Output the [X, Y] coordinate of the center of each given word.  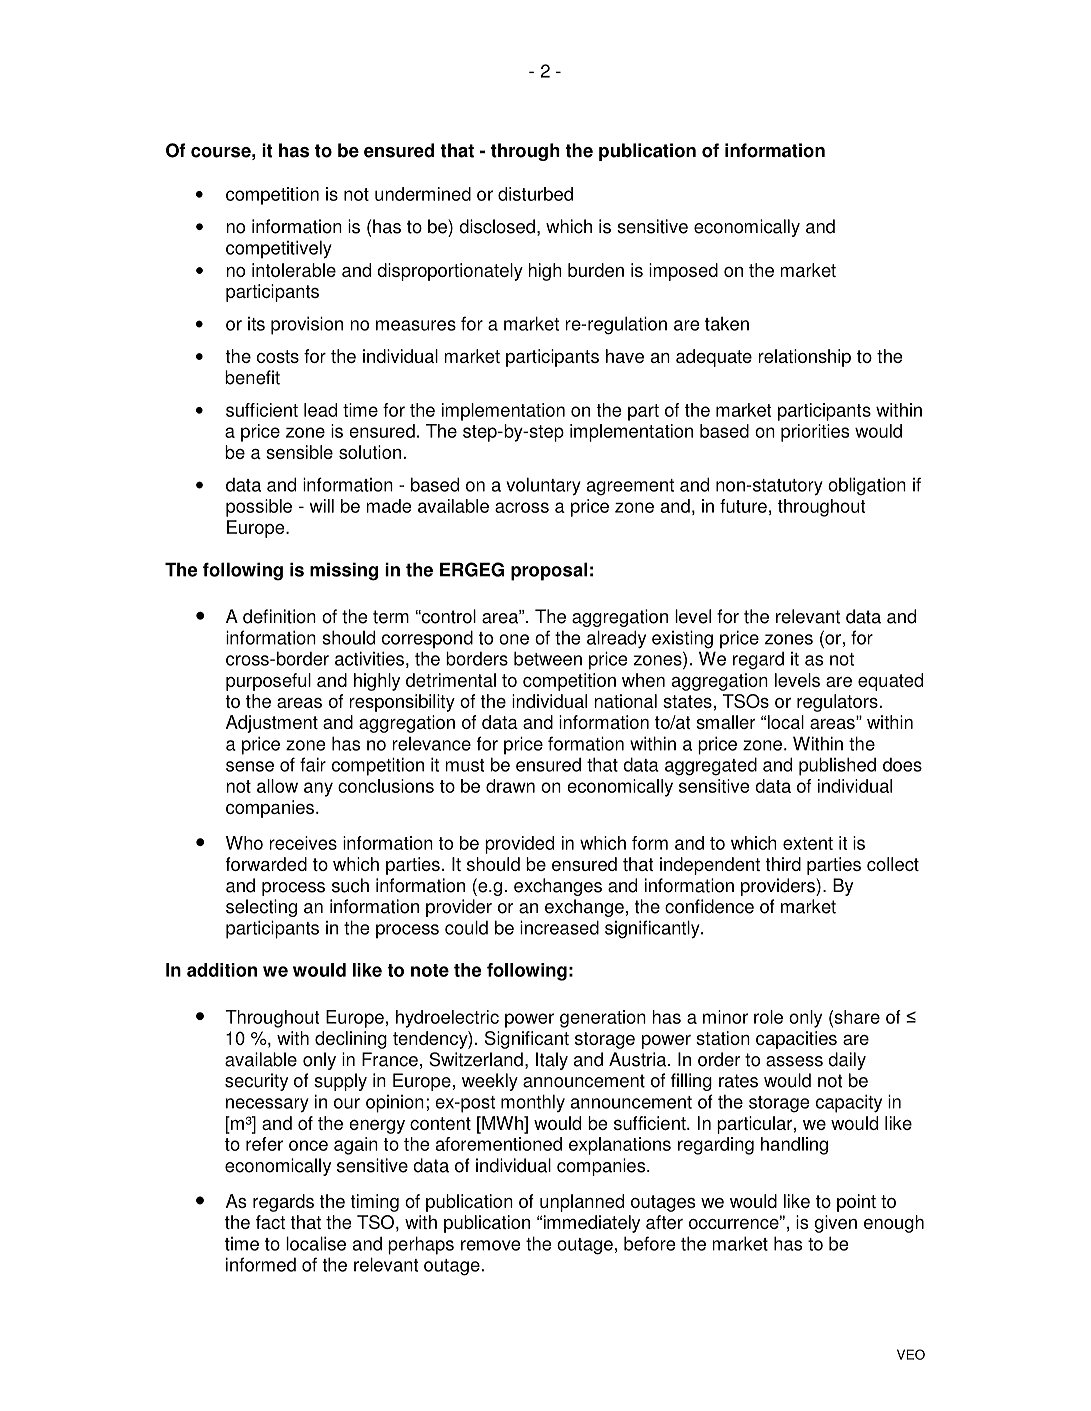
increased [559, 927]
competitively [279, 249]
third [783, 864]
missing [344, 571]
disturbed [535, 194]
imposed [683, 272]
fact [270, 1222]
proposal [549, 571]
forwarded [266, 864]
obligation [867, 486]
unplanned [582, 1203]
